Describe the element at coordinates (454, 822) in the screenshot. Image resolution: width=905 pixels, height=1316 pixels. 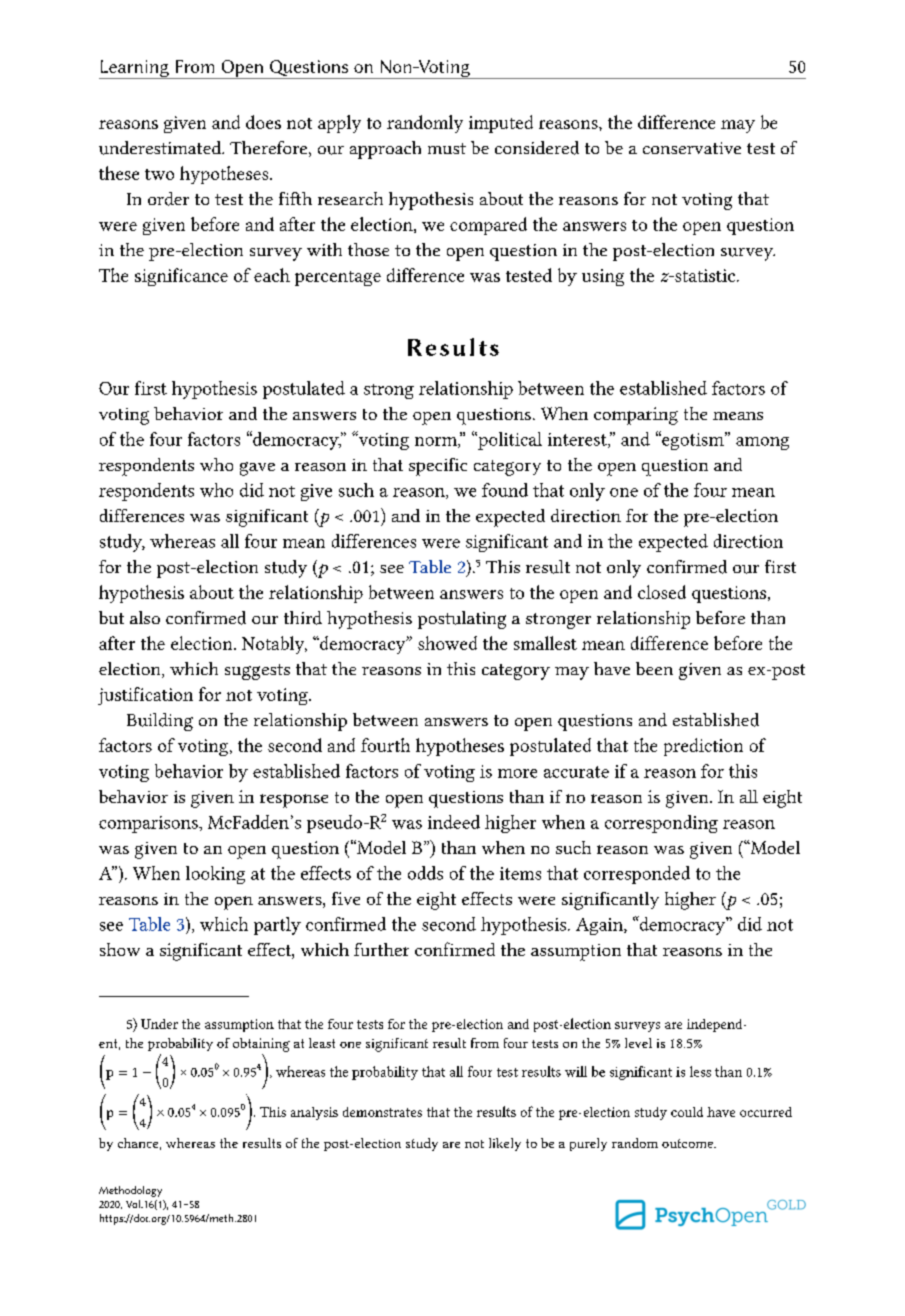
I see `indeed` at that location.
